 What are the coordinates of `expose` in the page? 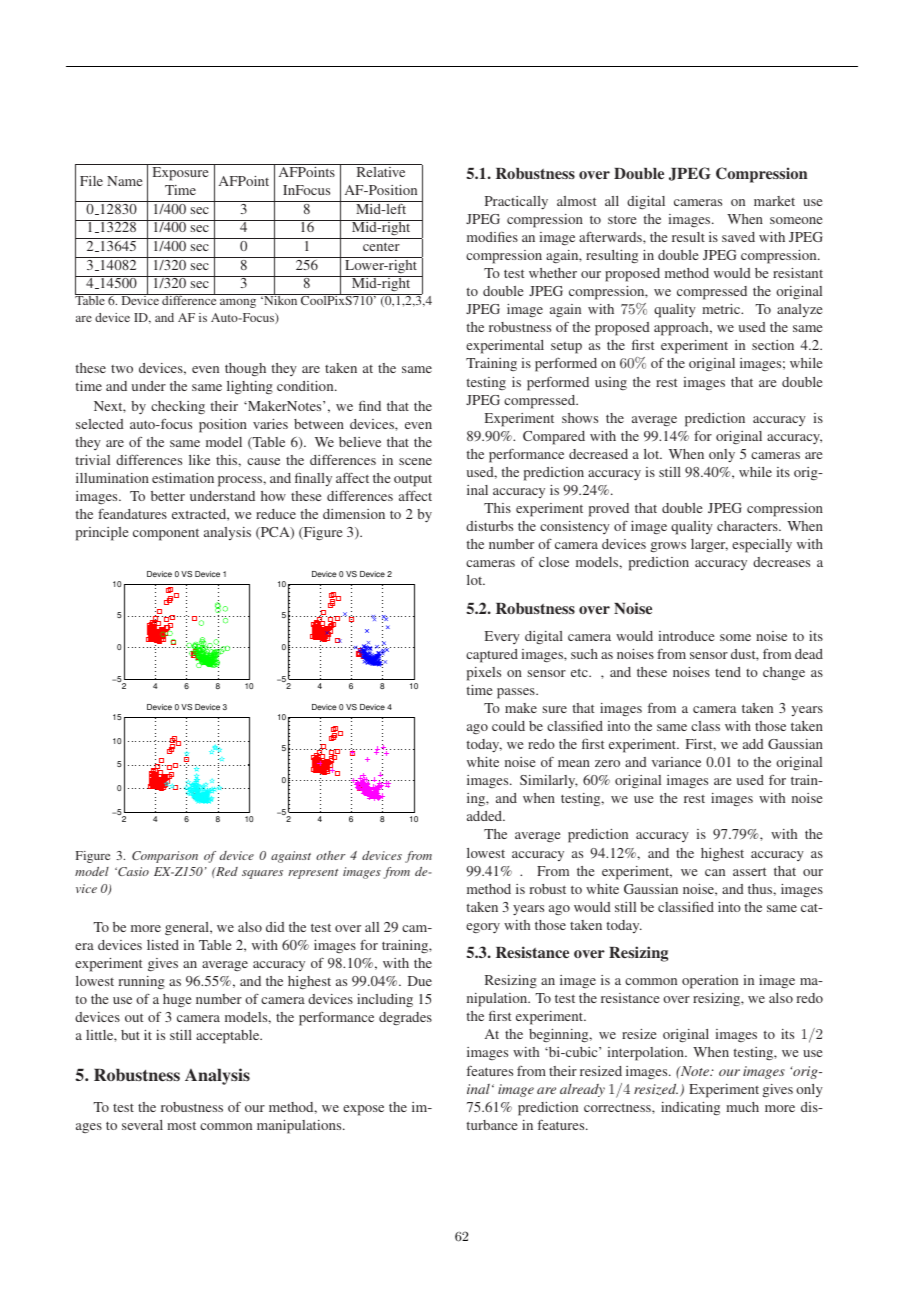 It's located at (363, 1110).
